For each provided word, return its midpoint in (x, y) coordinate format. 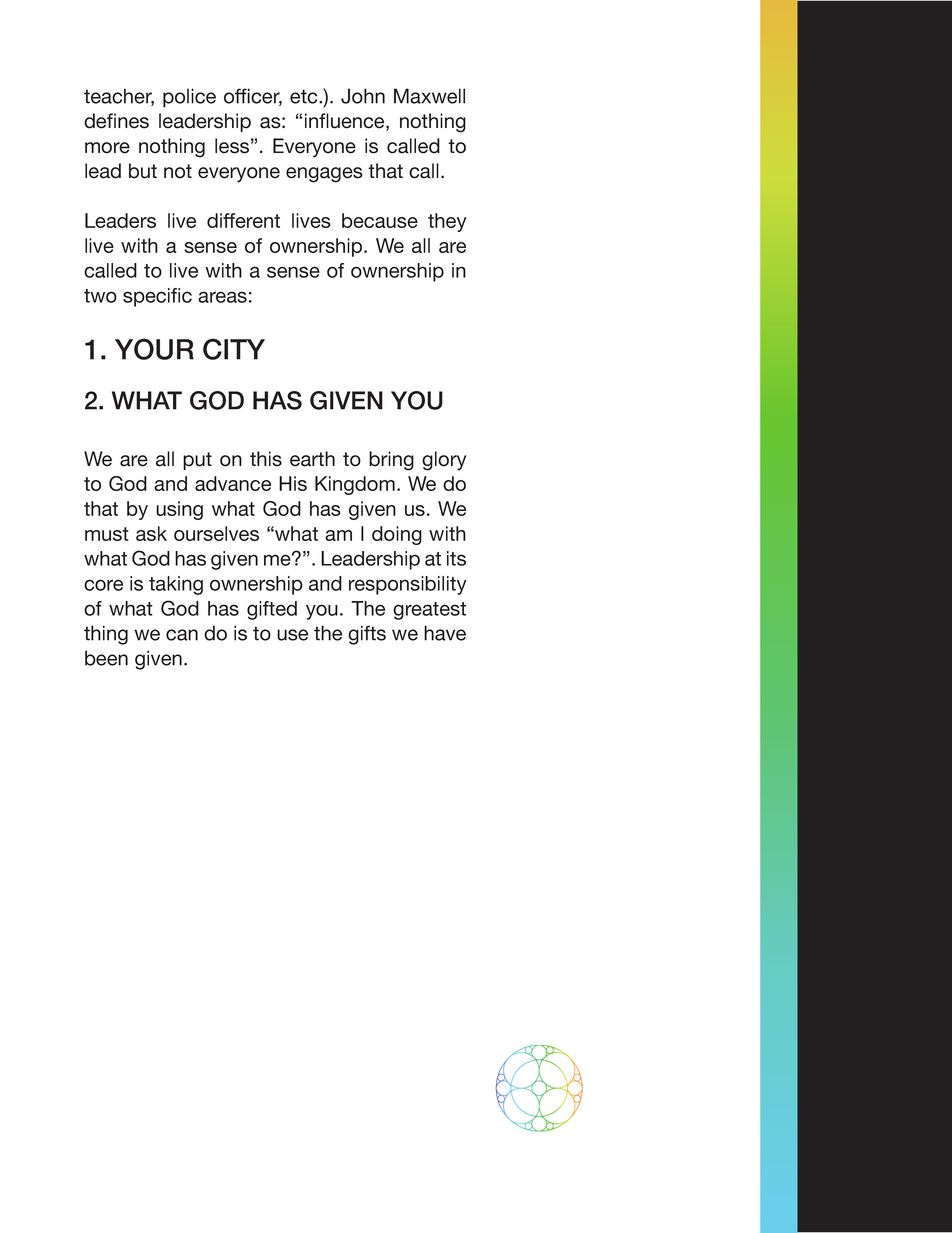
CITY (234, 349)
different (243, 220)
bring (391, 461)
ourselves (216, 533)
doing (397, 535)
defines (116, 121)
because (380, 220)
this (266, 459)
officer (253, 97)
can (182, 635)
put (197, 461)
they (447, 222)
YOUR (154, 349)
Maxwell (429, 96)
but (143, 171)
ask (151, 533)
